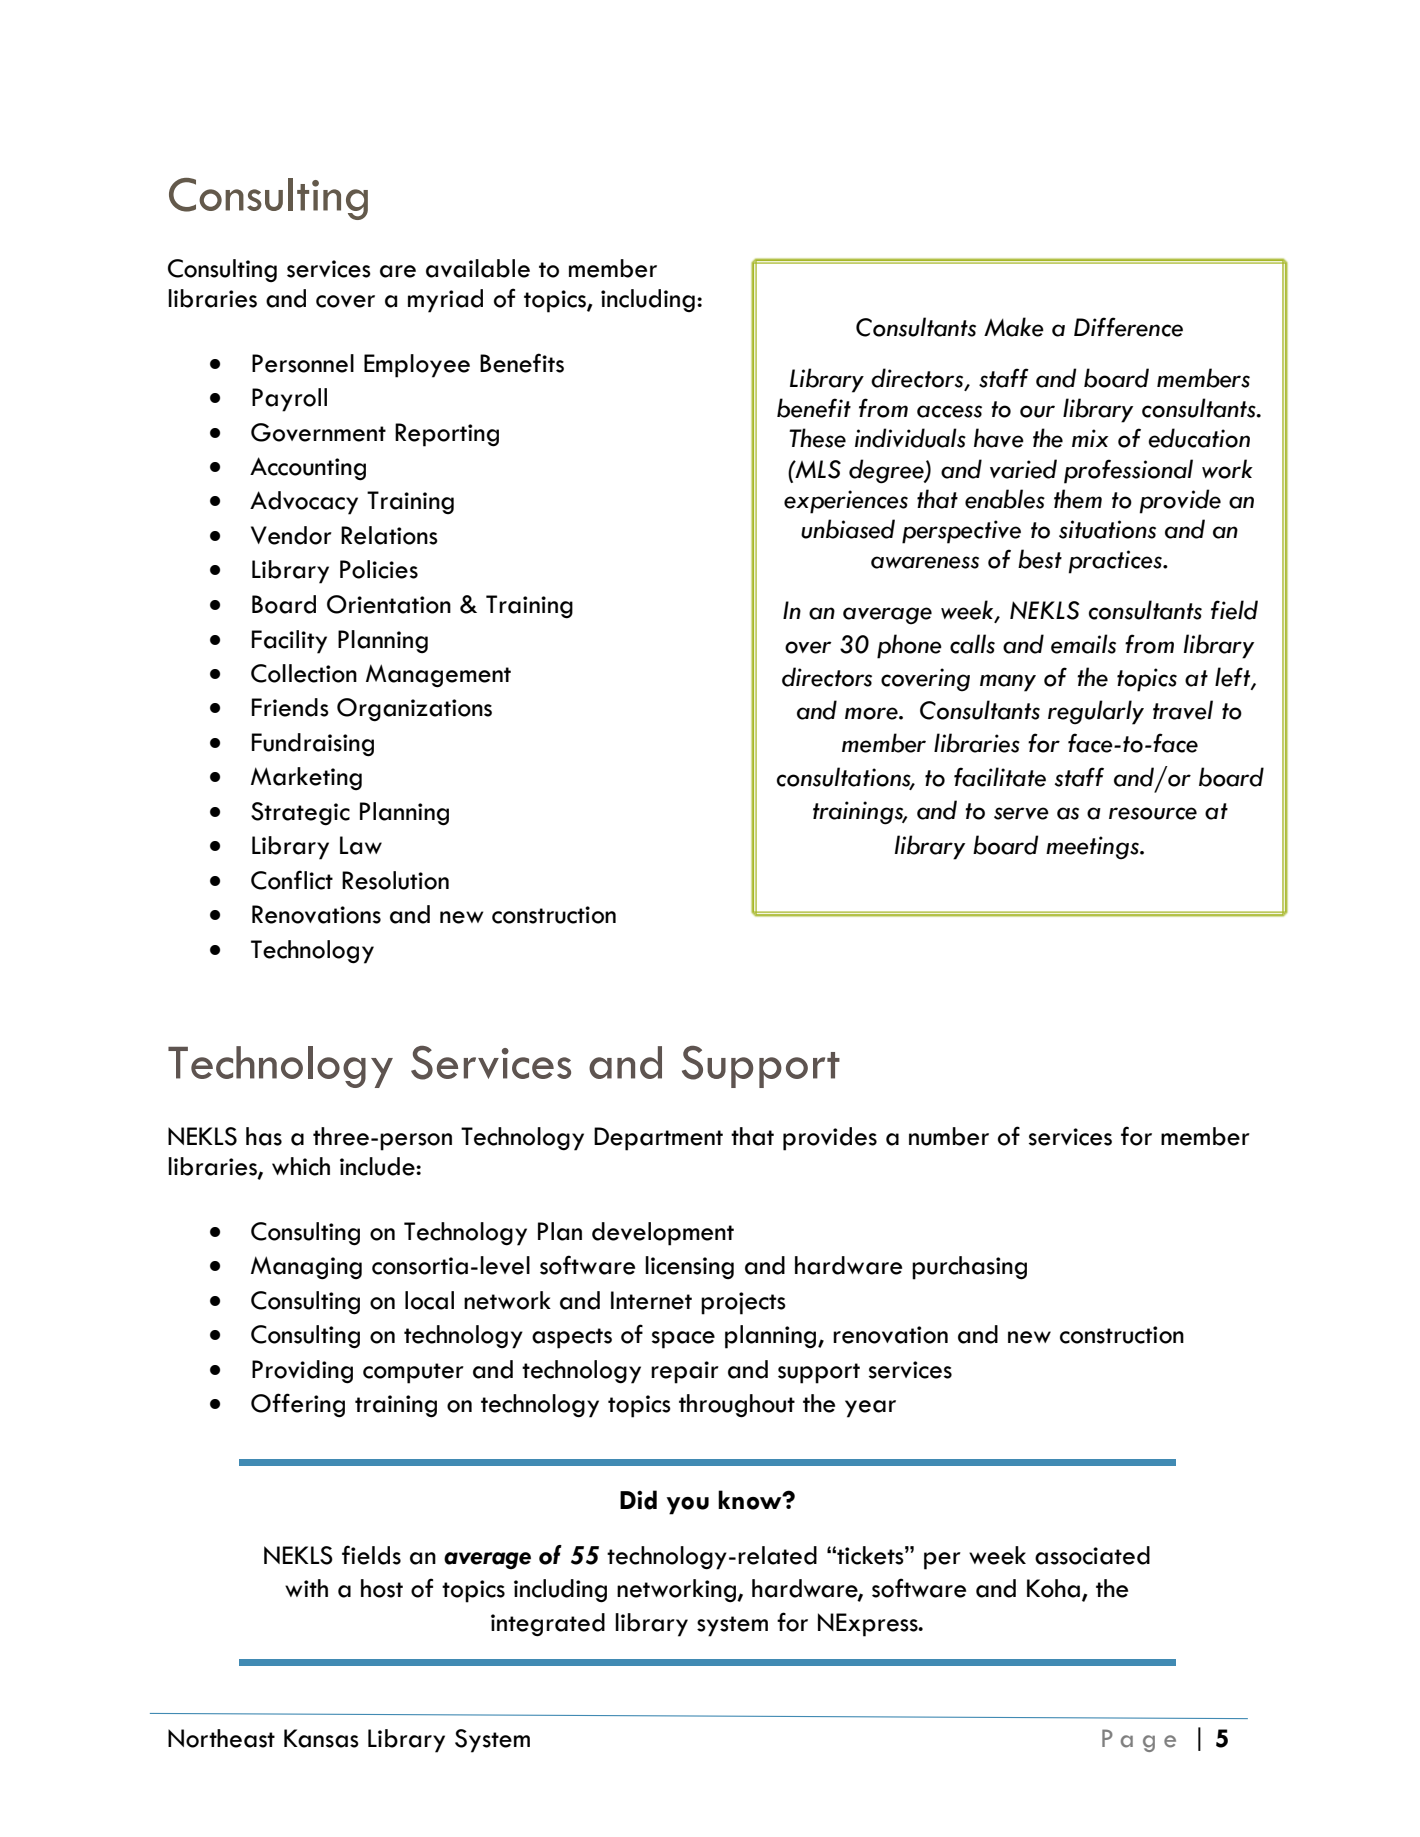 The image size is (1420, 1837). I want to click on which, so click(301, 1166).
